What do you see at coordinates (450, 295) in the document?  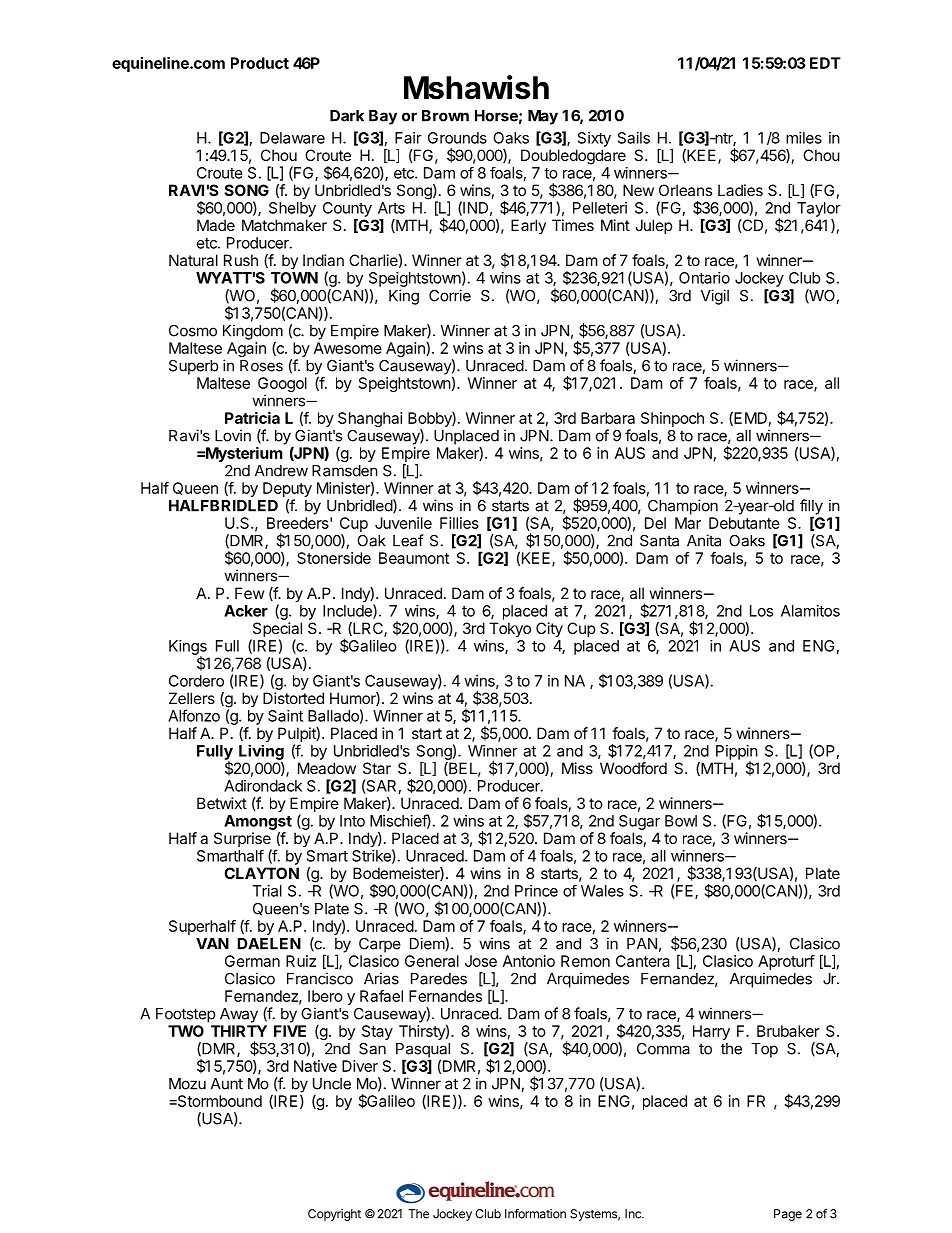 I see `Corrie` at bounding box center [450, 295].
